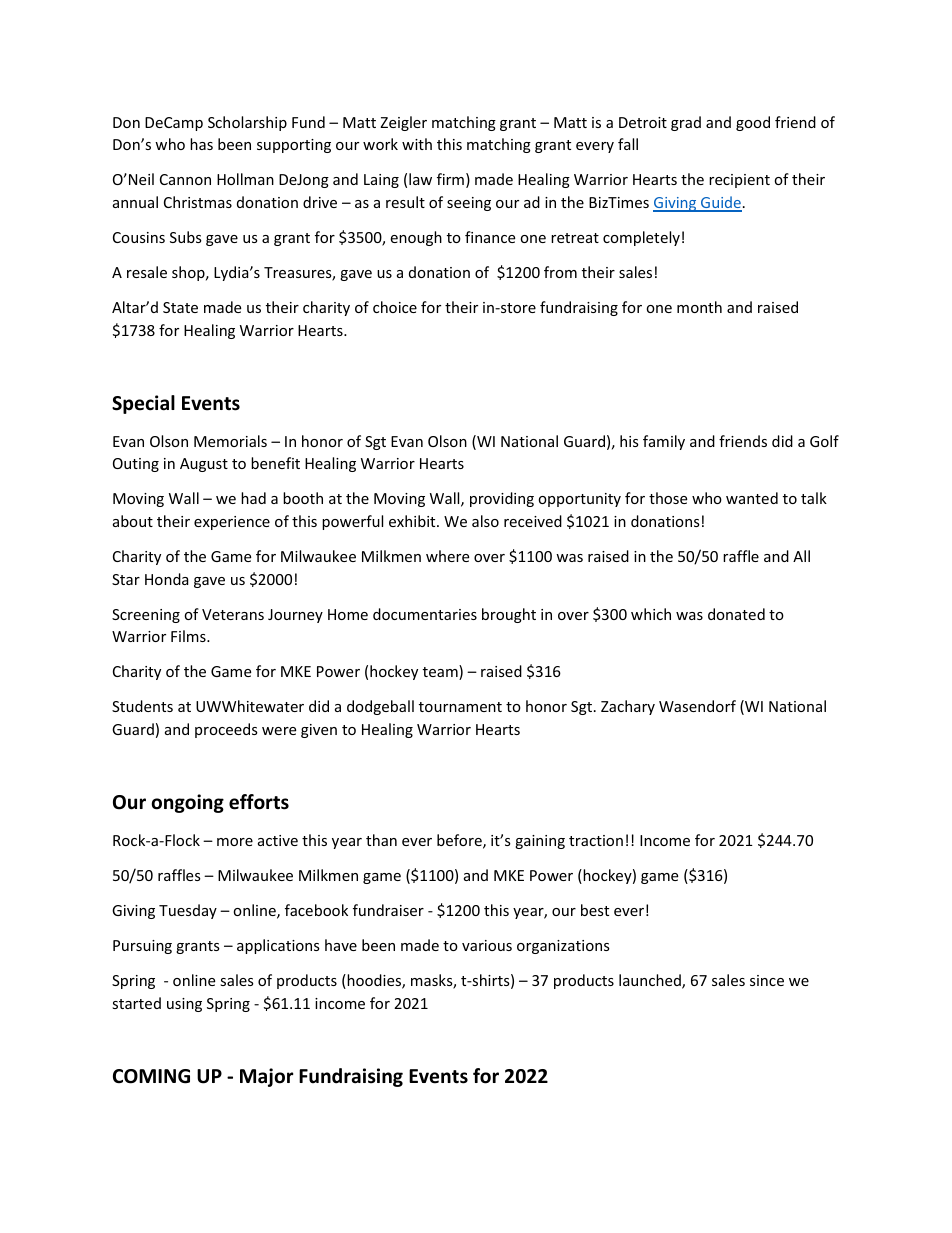  Describe the element at coordinates (753, 123) in the screenshot. I see `good` at that location.
